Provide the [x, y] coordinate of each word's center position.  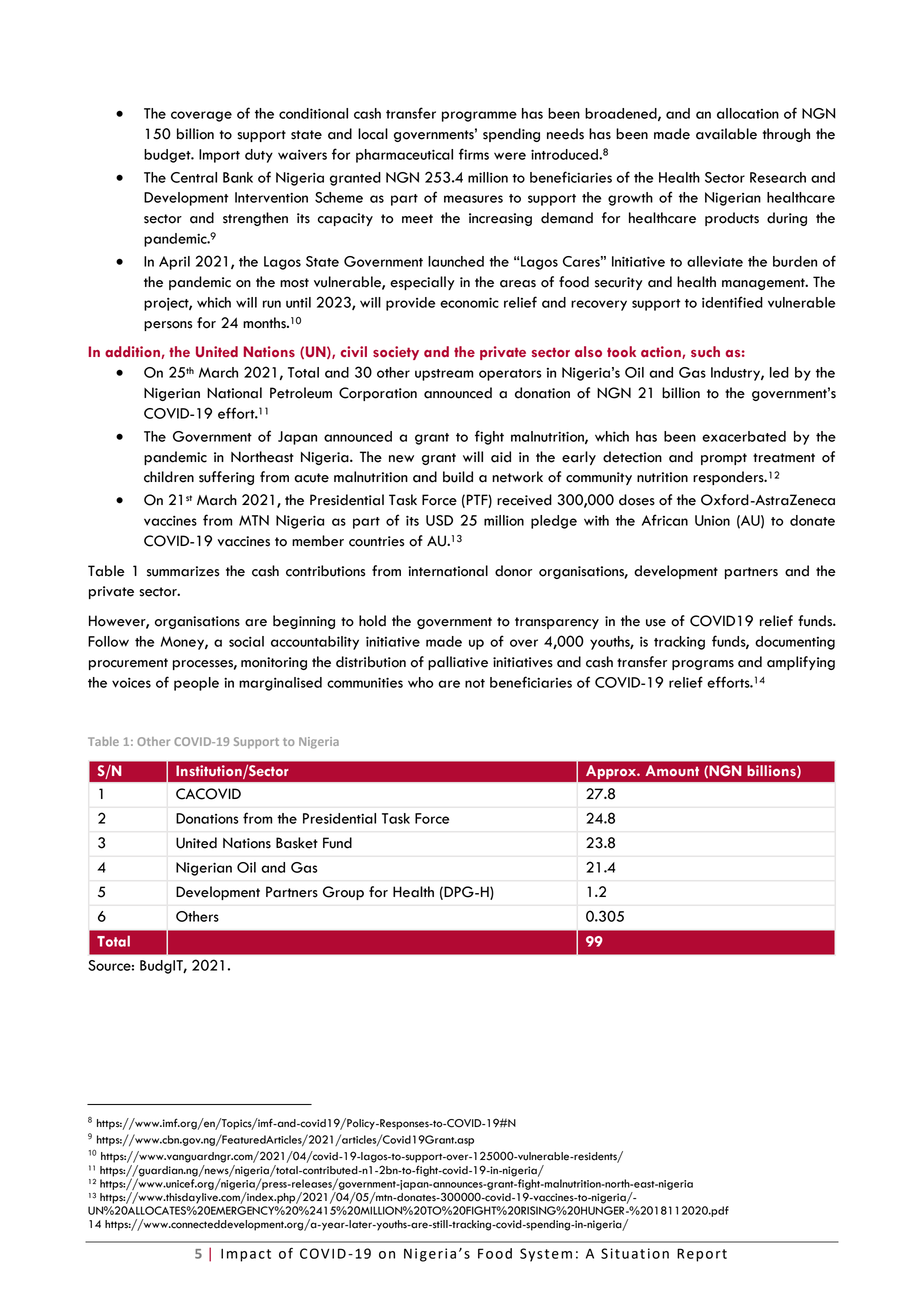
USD [439, 520]
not [475, 683]
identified [732, 302]
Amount [672, 771]
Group [343, 893]
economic [469, 302]
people [196, 684]
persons [168, 326]
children [169, 477]
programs [703, 665]
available [726, 134]
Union [712, 520]
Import [219, 156]
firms [474, 154]
